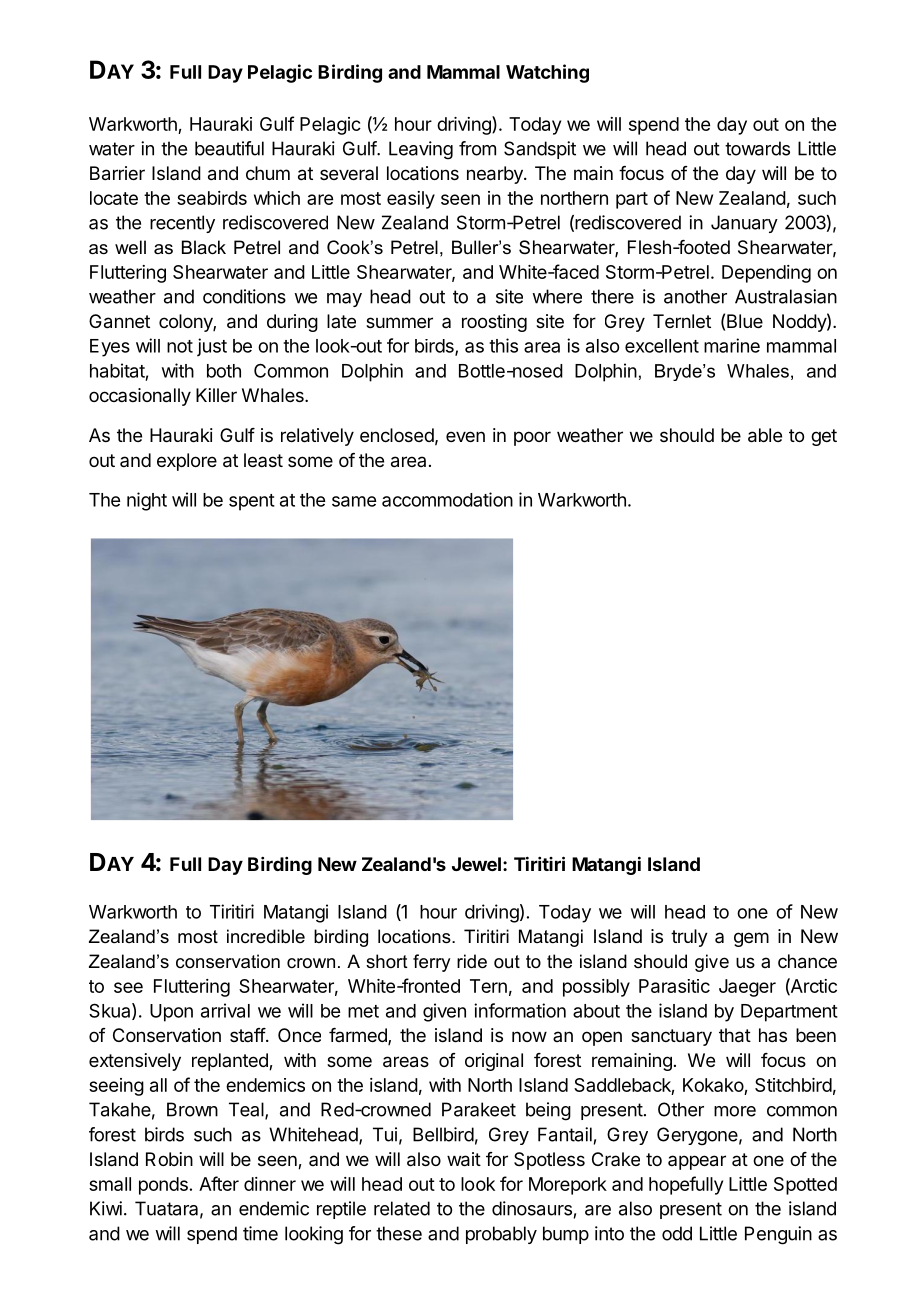 The height and width of the screenshot is (1308, 924). Describe the element at coordinates (447, 499) in the screenshot. I see `accommodation` at that location.
